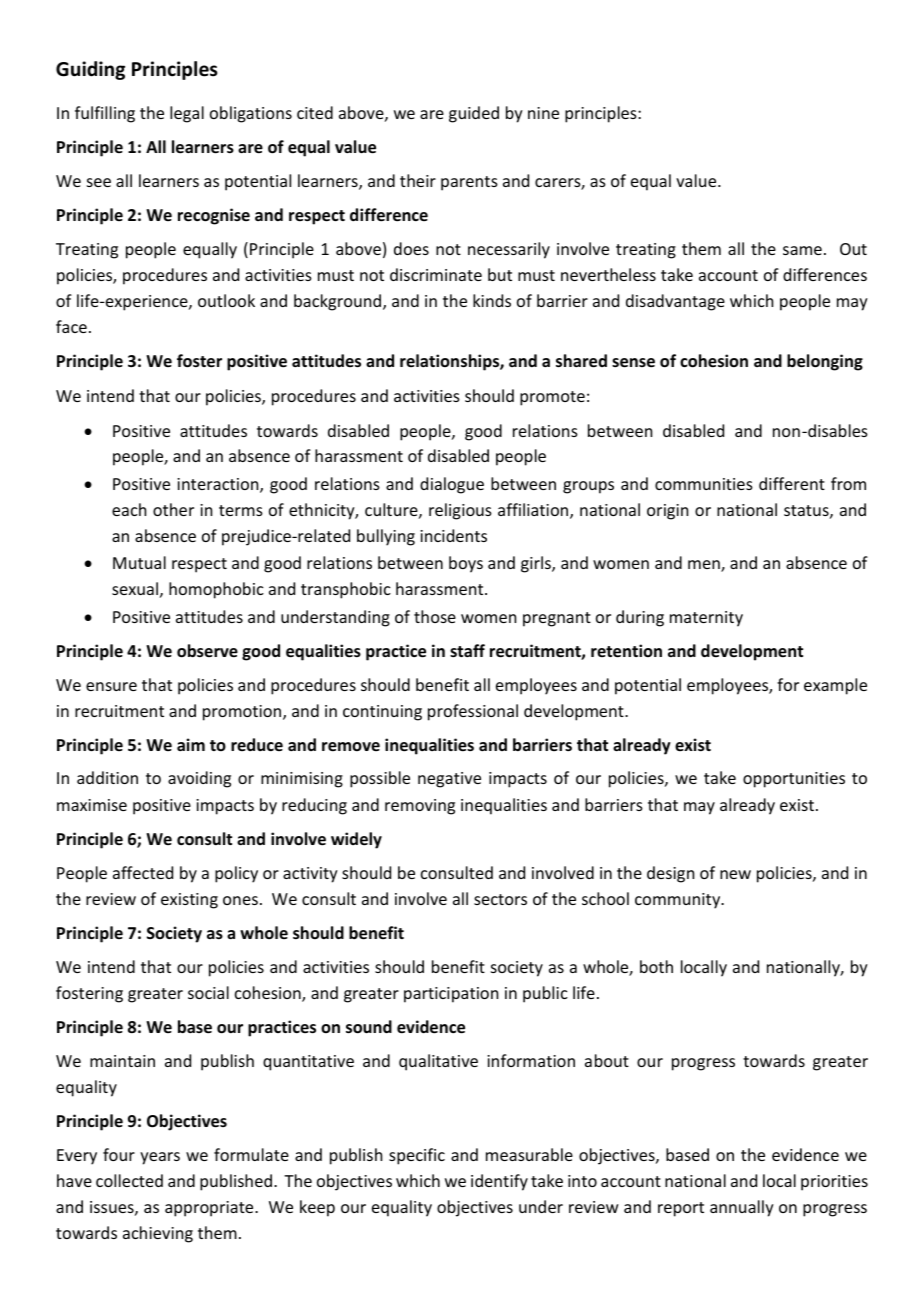 This page has width=924, height=1308. Describe the element at coordinates (802, 250) in the page. I see `same` at that location.
